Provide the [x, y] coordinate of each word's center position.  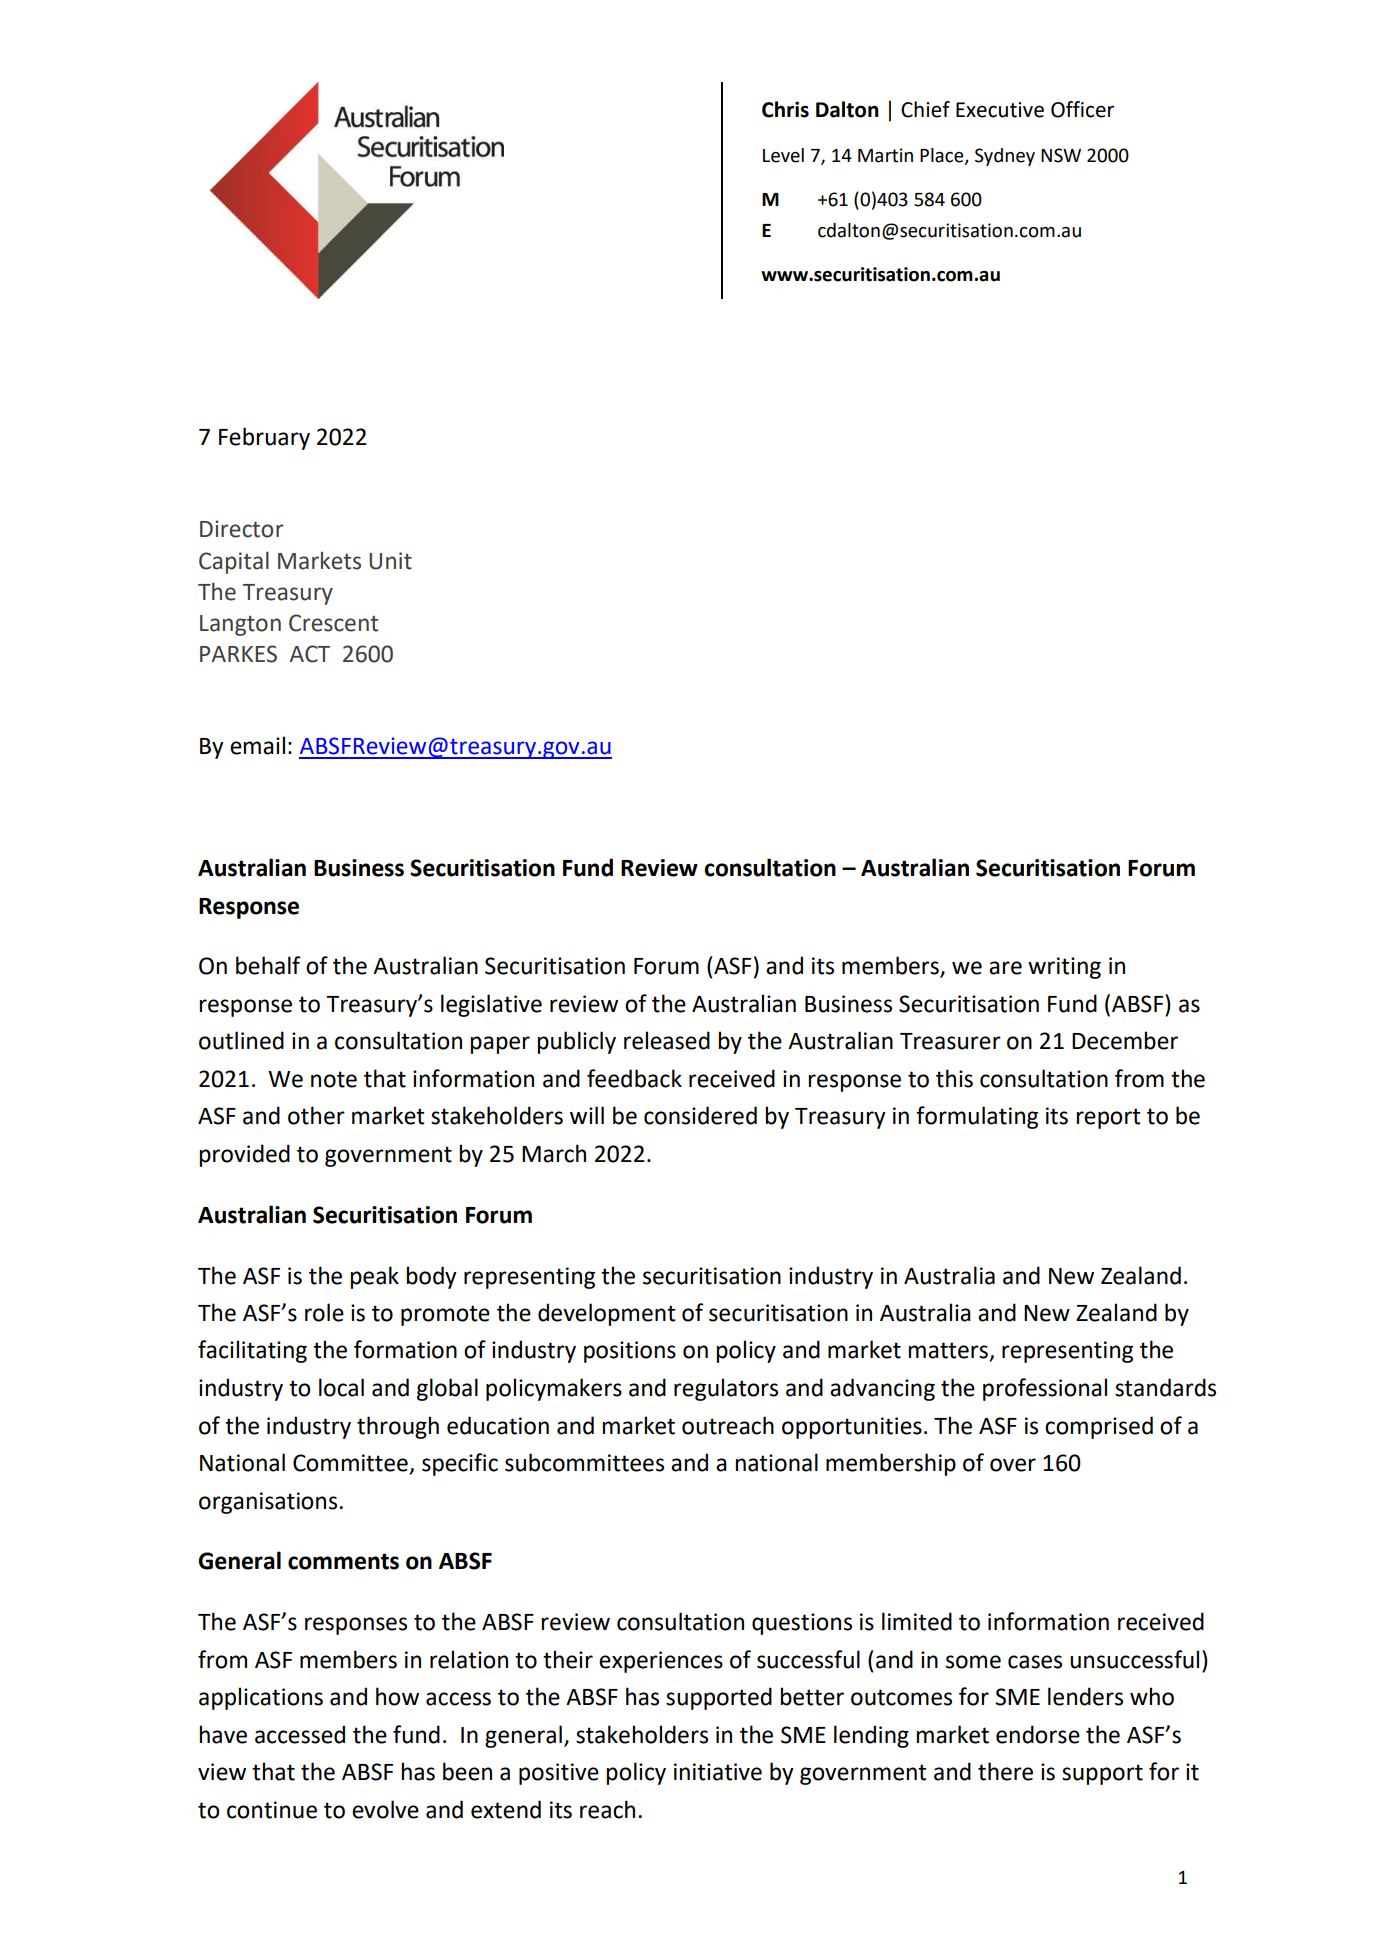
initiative [718, 1772]
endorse [1038, 1734]
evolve [385, 1809]
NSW [1061, 155]
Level [783, 155]
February [264, 438]
